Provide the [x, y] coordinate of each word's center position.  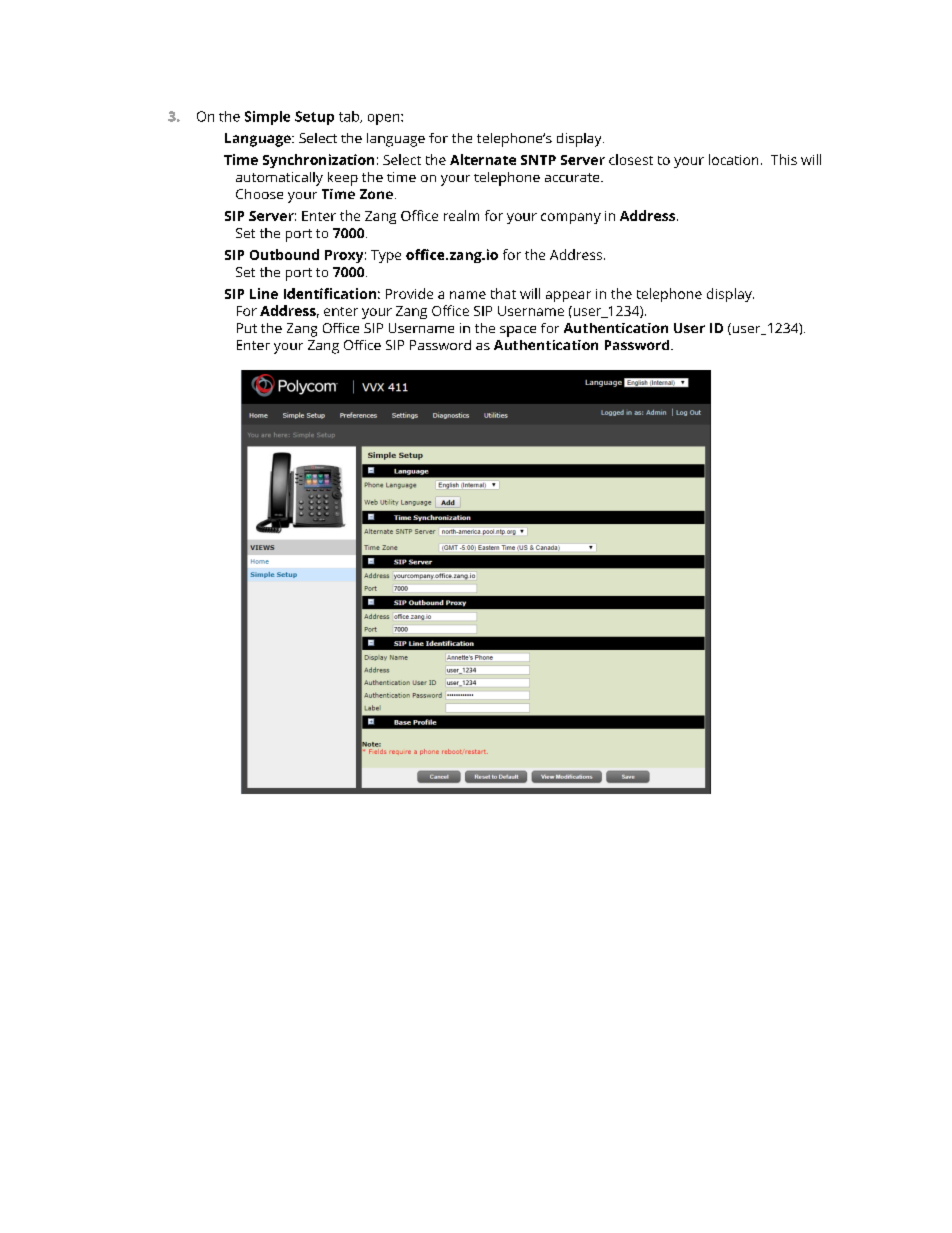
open [385, 119]
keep [343, 179]
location [733, 159]
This [784, 159]
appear [568, 296]
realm [461, 215]
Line [264, 293]
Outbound [284, 254]
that [503, 293]
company [571, 218]
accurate [573, 177]
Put [247, 328]
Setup [314, 118]
